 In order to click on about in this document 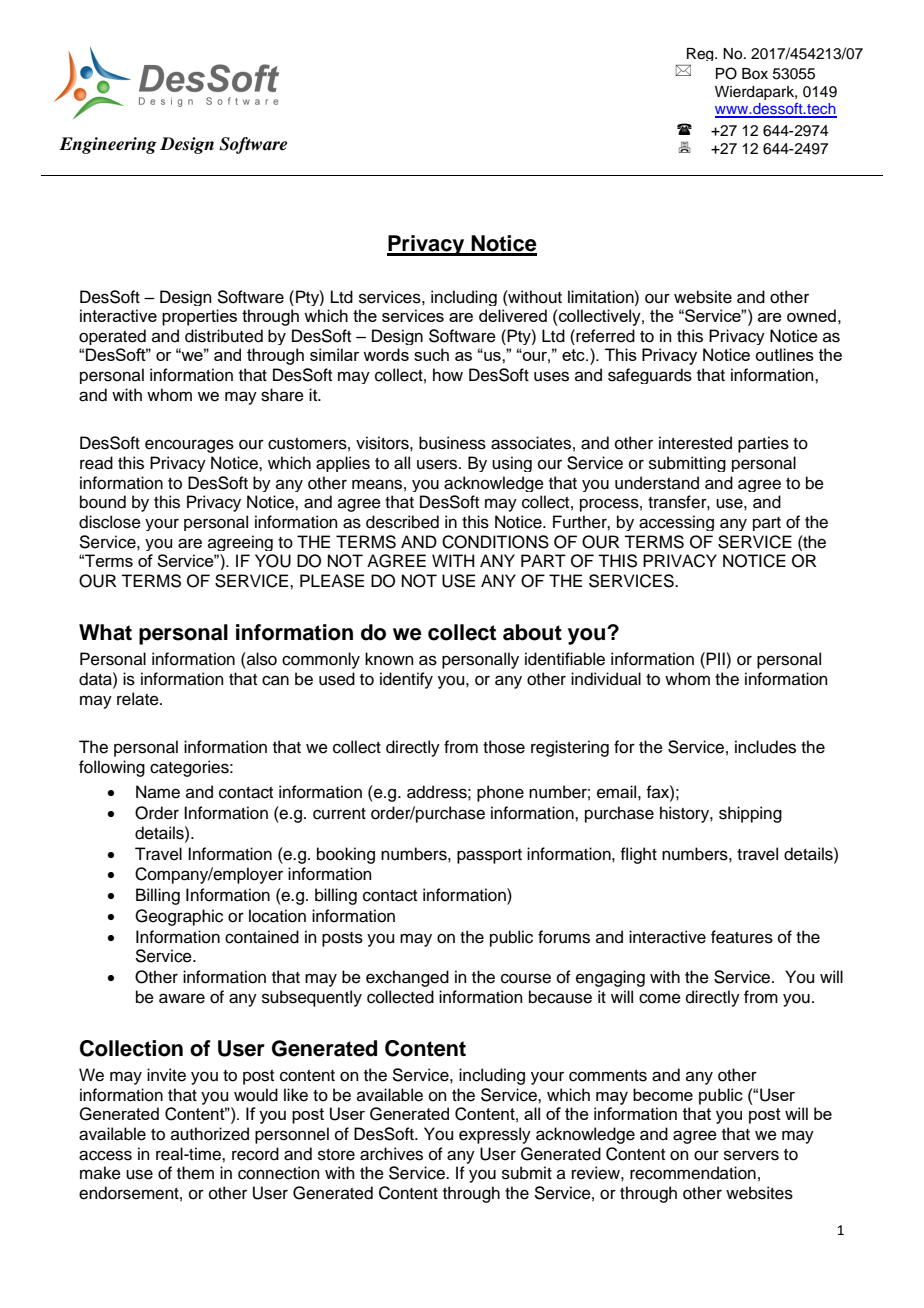, I will do `click(532, 632)`.
